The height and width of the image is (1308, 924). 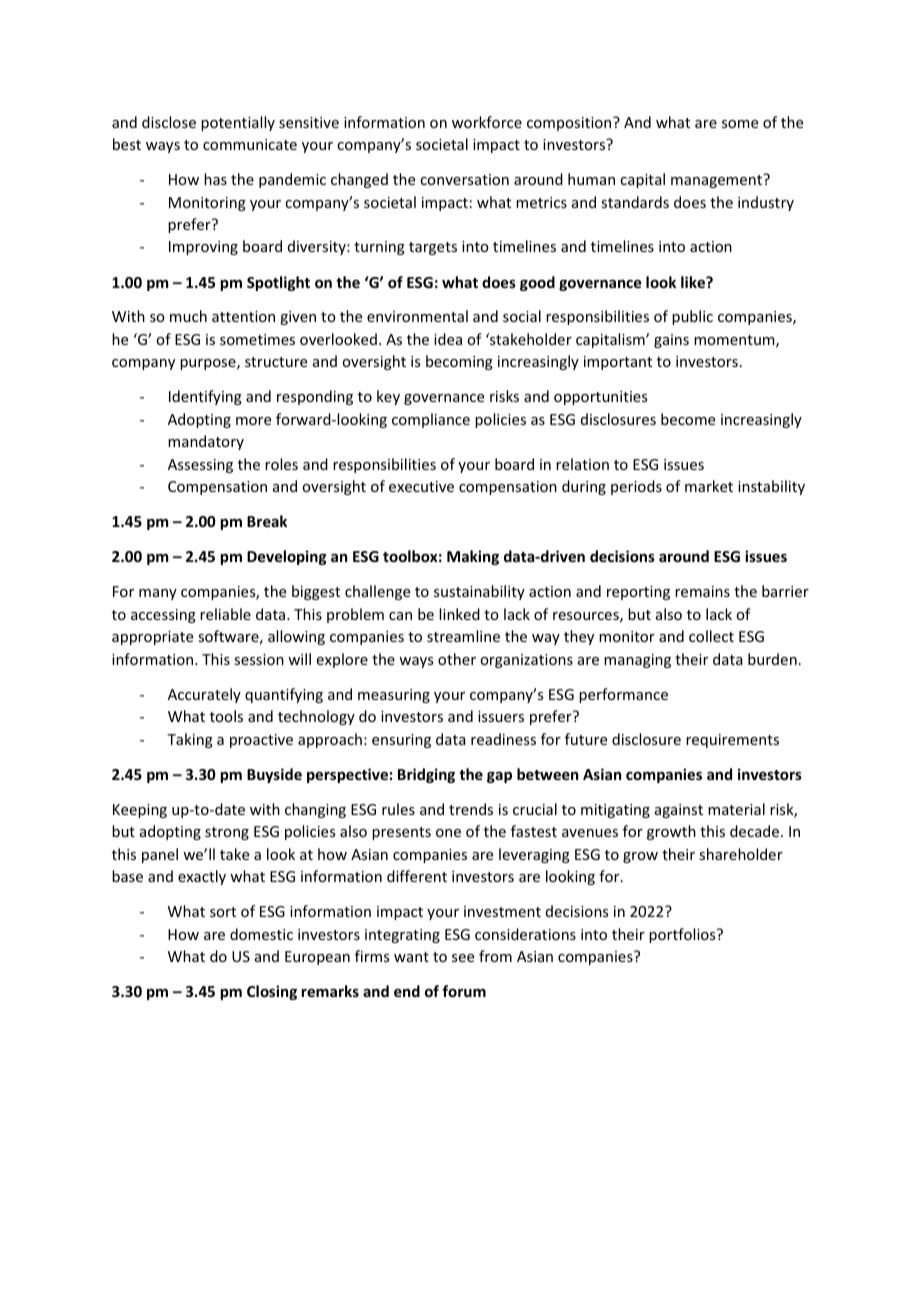 What do you see at coordinates (463, 958) in the image?
I see `see` at bounding box center [463, 958].
